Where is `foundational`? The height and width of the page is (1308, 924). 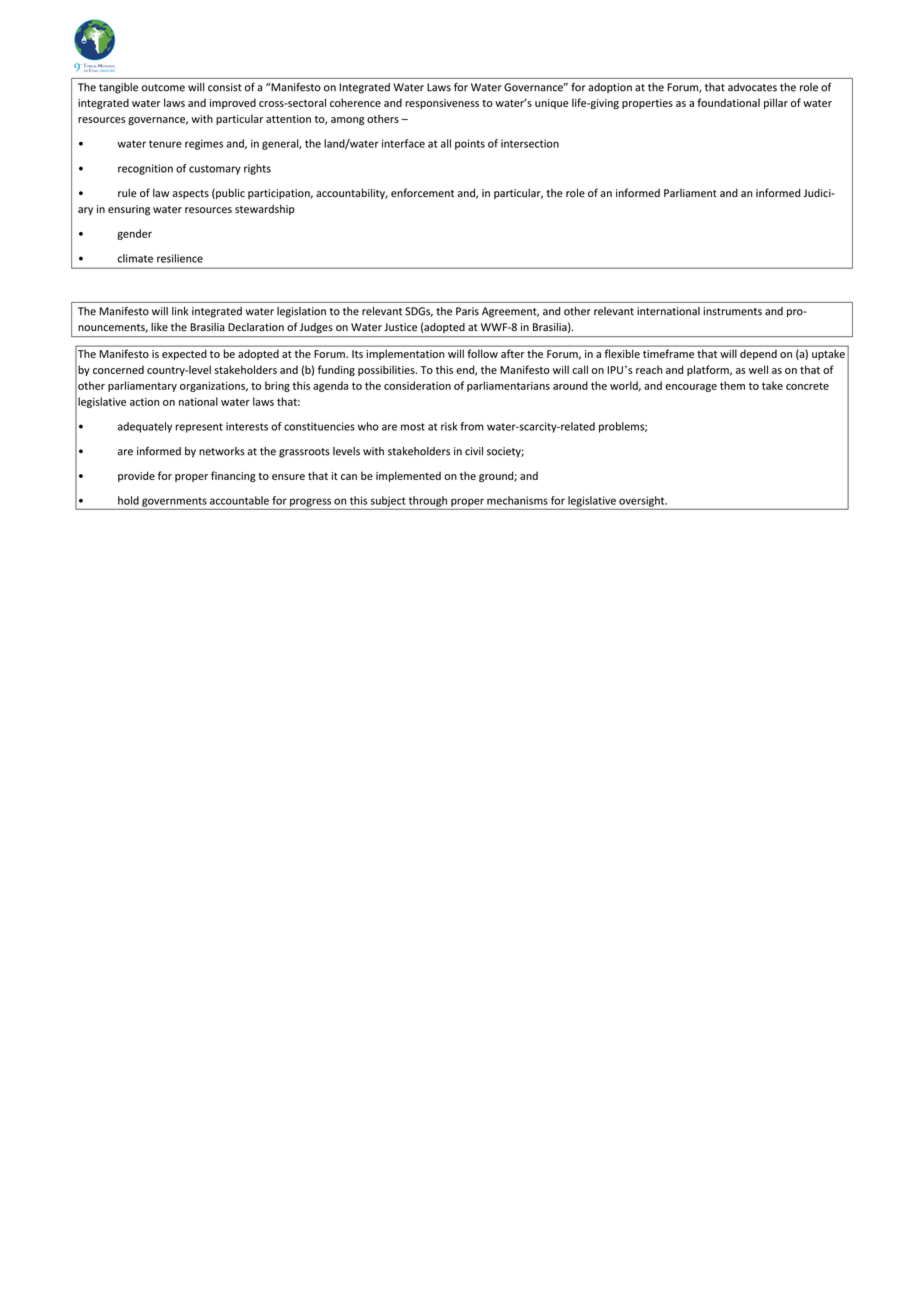
foundational is located at coordinates (728, 102).
